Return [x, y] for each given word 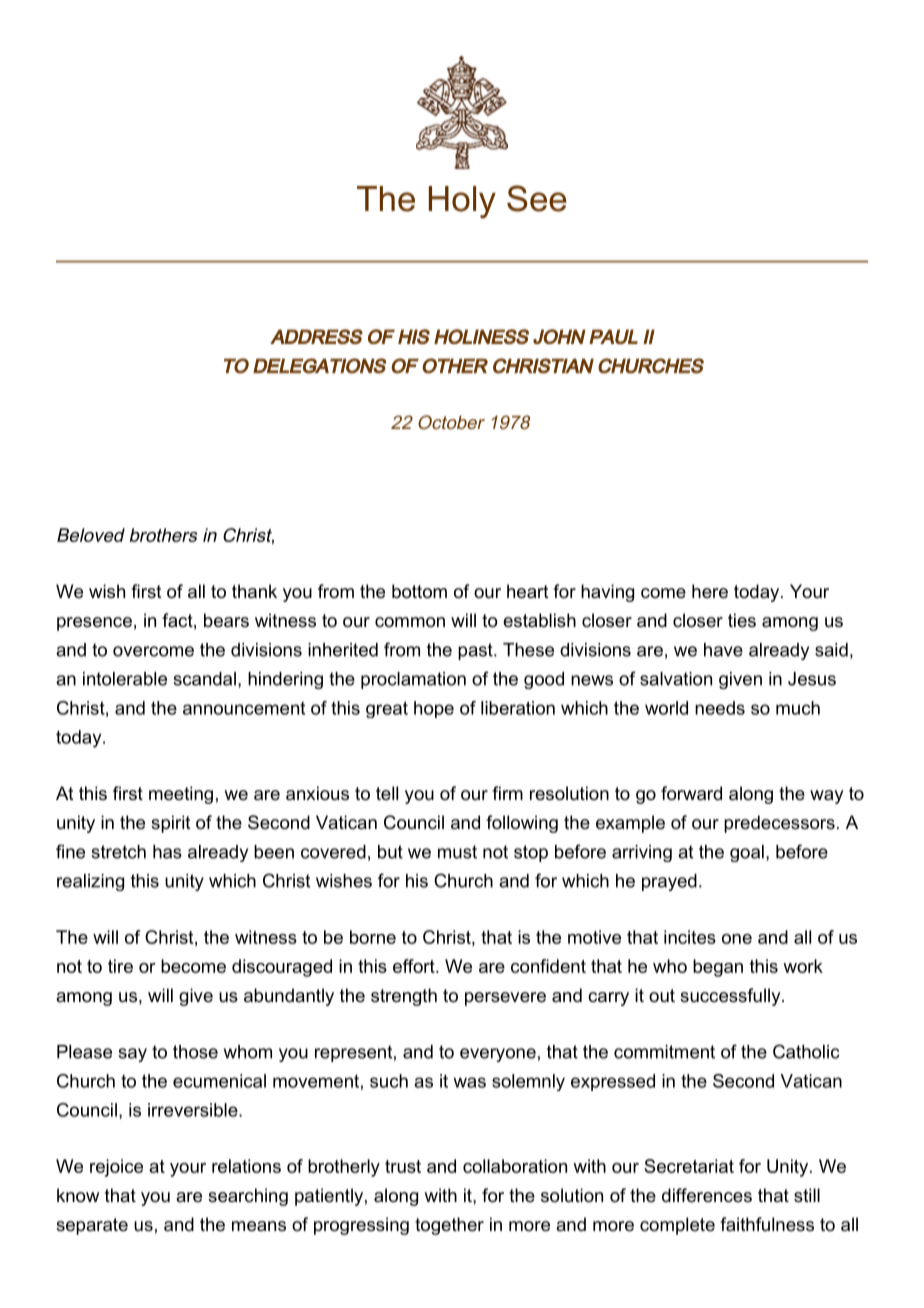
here [710, 591]
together [449, 1226]
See [537, 198]
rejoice [116, 1168]
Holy [462, 202]
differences [707, 1195]
